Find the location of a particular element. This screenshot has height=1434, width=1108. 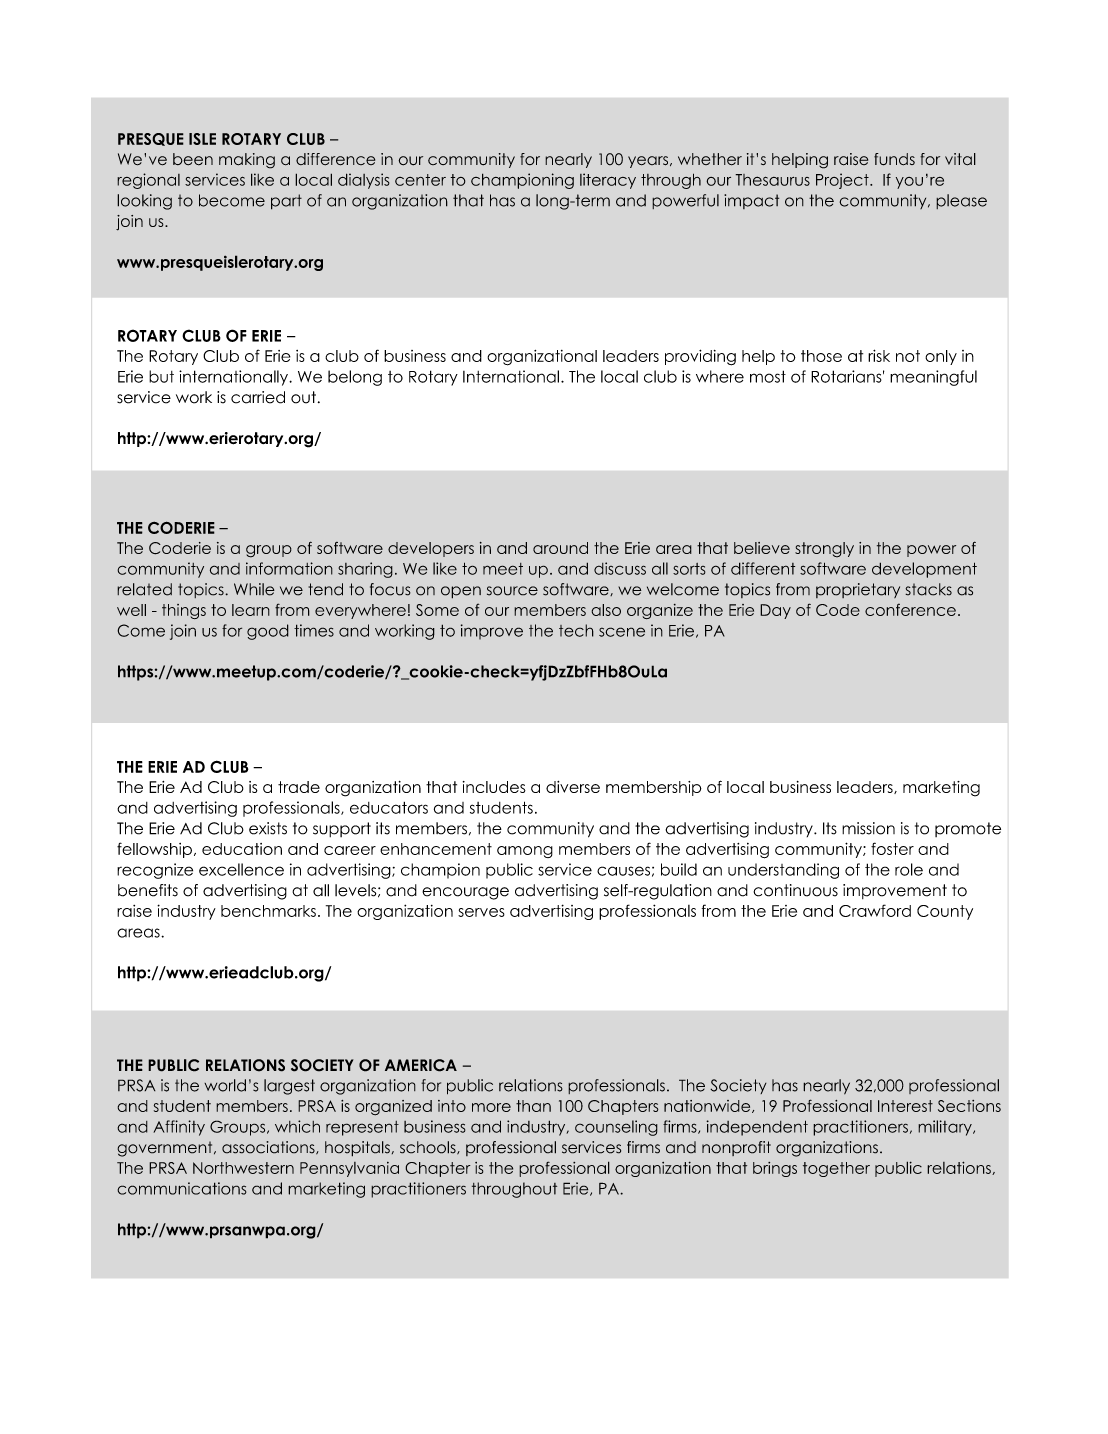

literacy is located at coordinates (608, 181).
